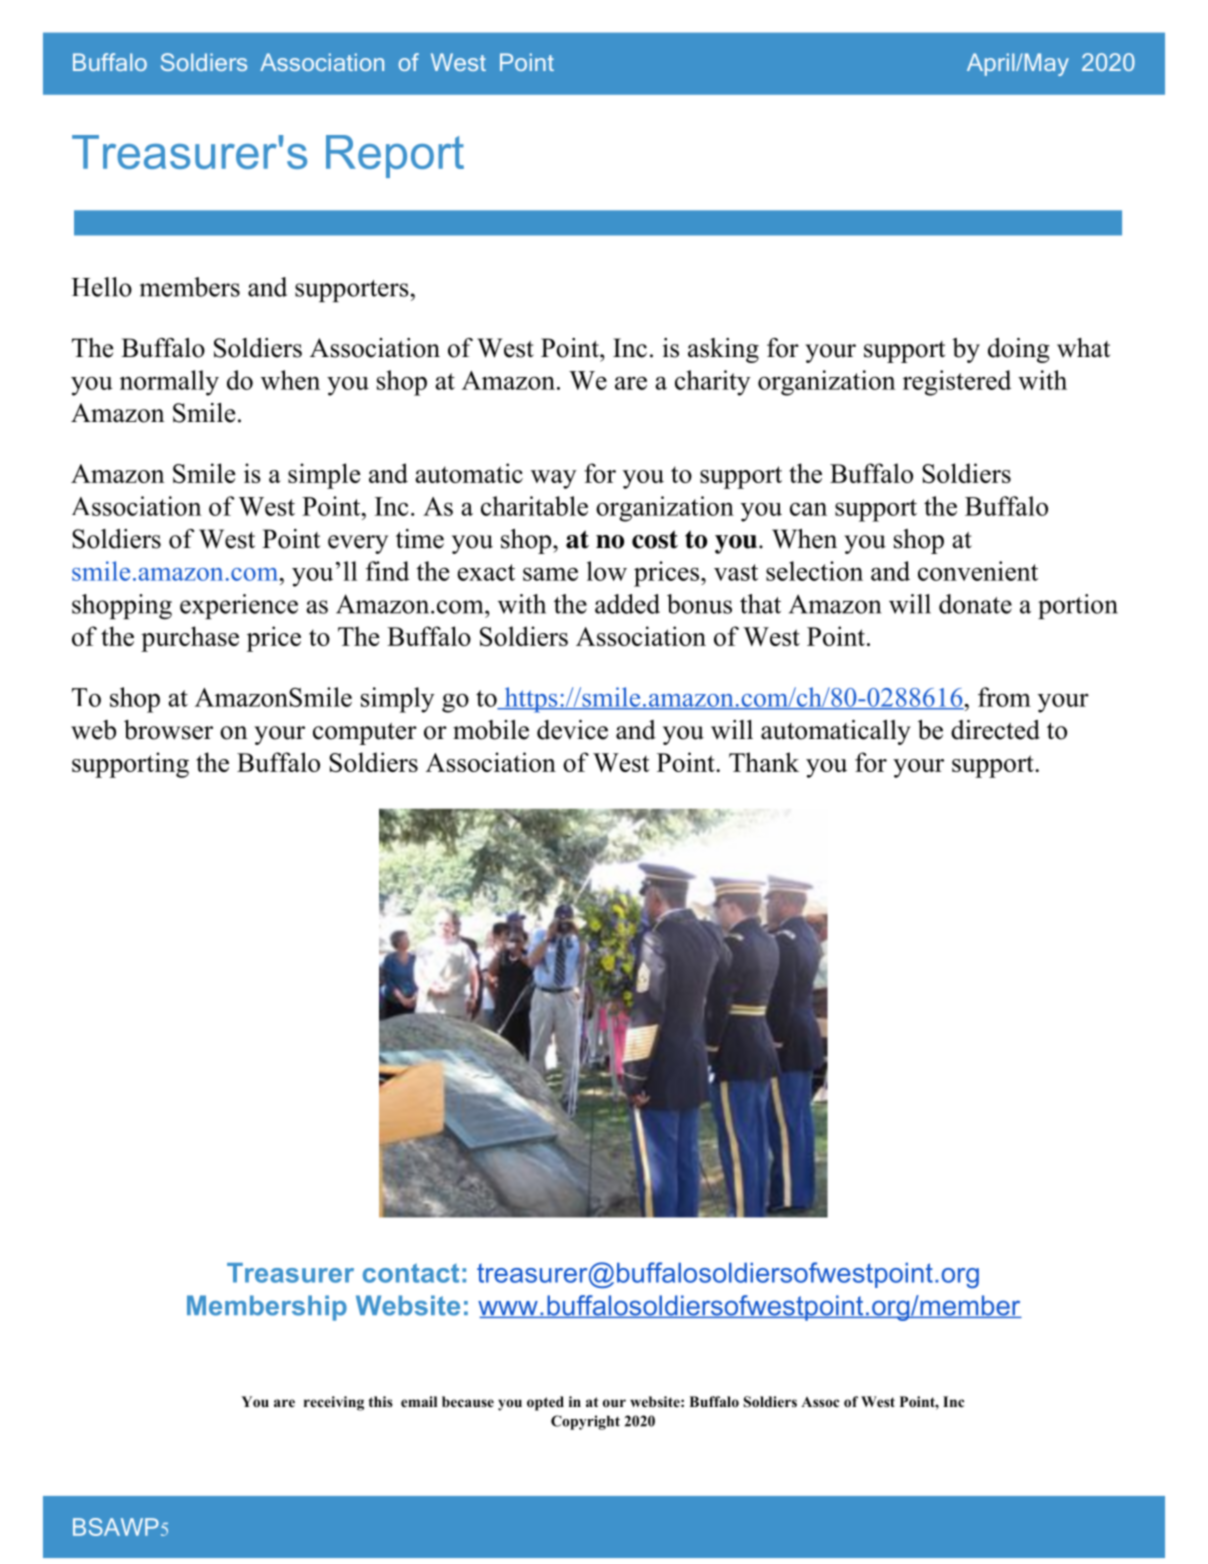  Describe the element at coordinates (334, 1403) in the screenshot. I see `receiving` at that location.
